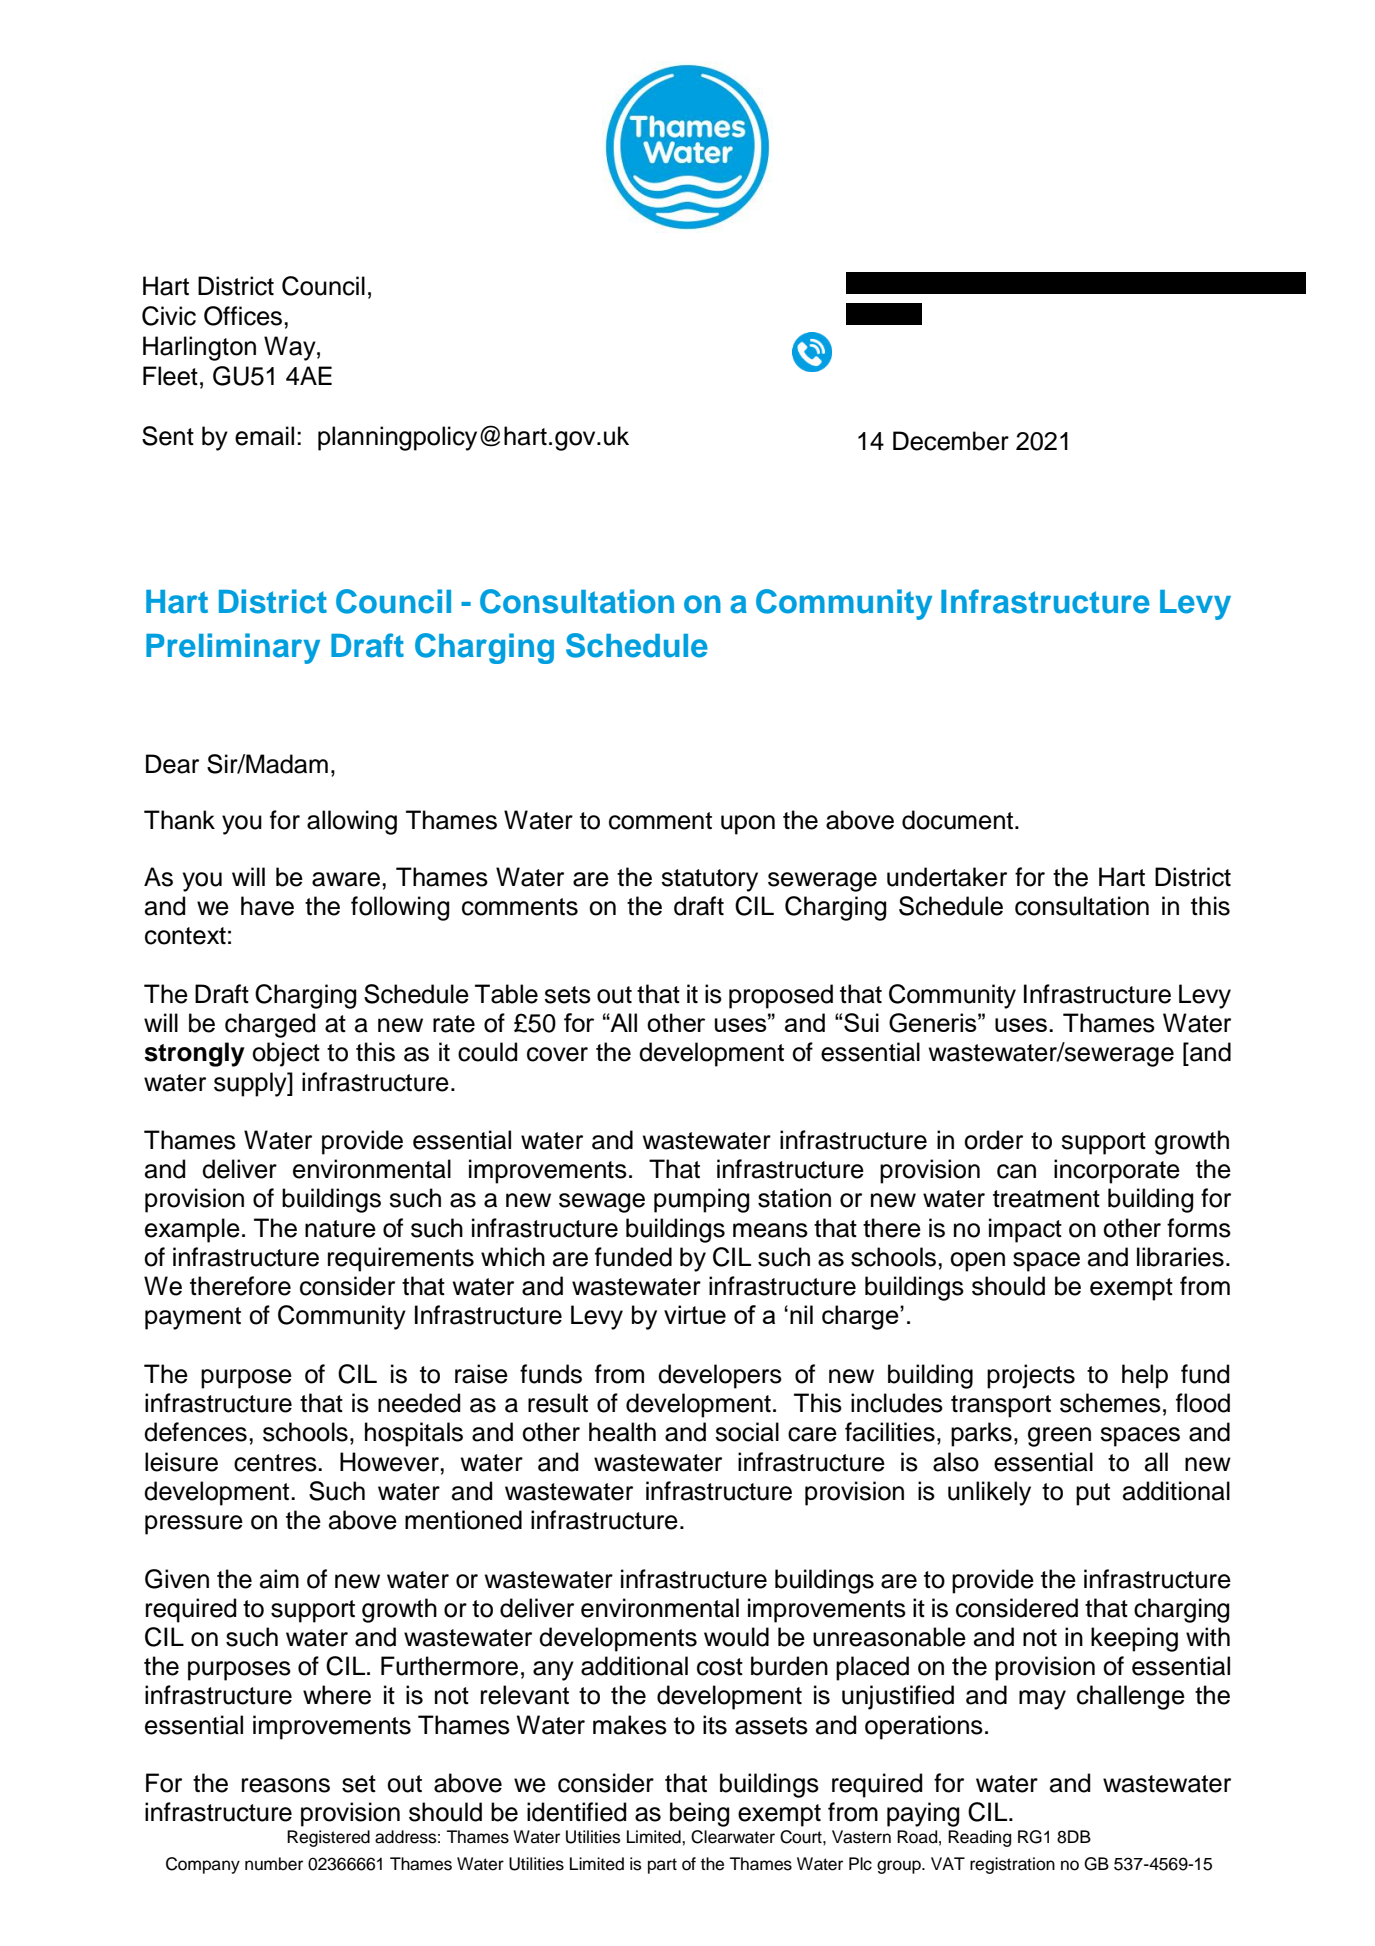 The width and height of the document is (1375, 1946). Describe the element at coordinates (193, 1318) in the document. I see `payment` at that location.
